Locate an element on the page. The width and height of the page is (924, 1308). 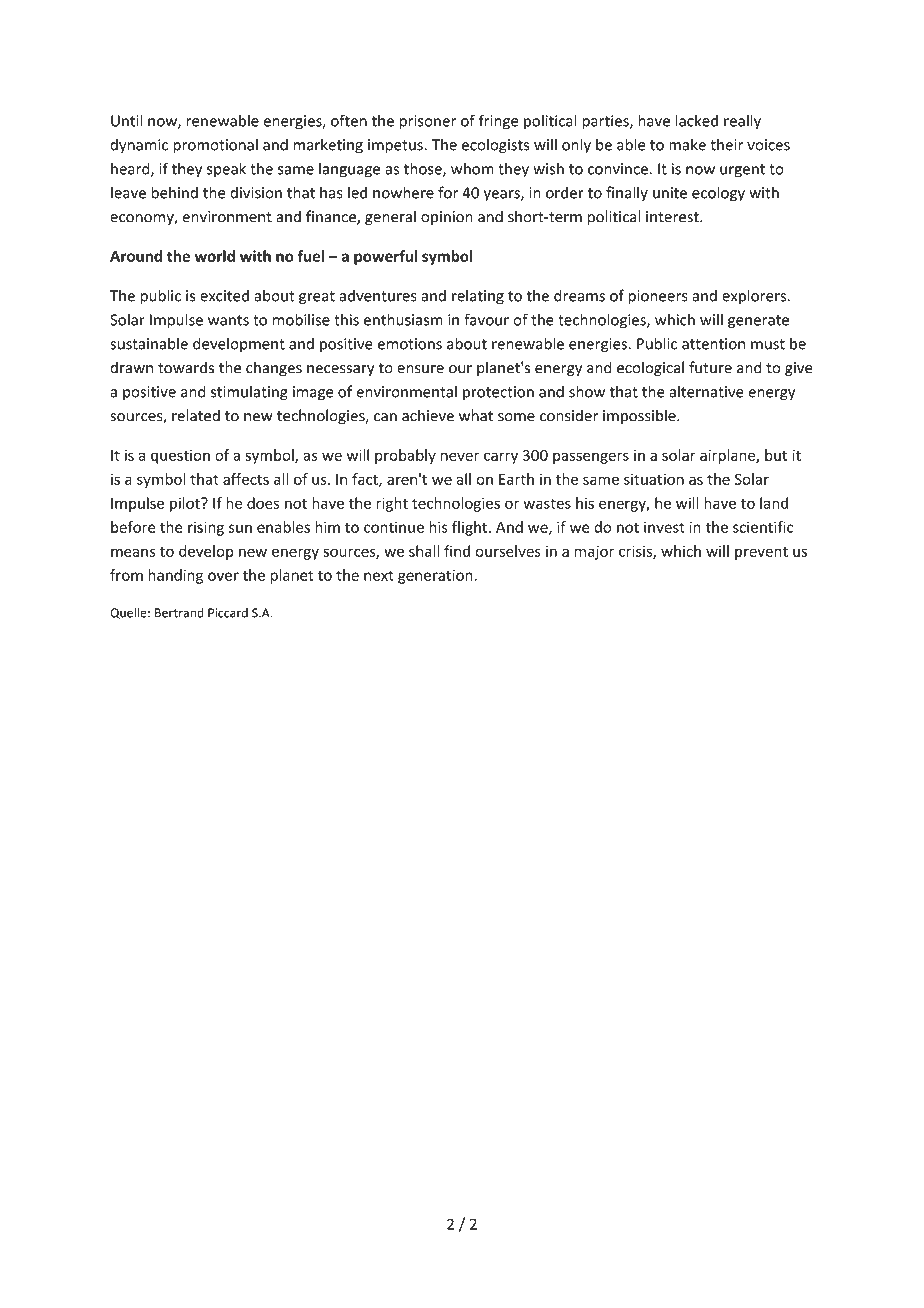
towards is located at coordinates (186, 367).
